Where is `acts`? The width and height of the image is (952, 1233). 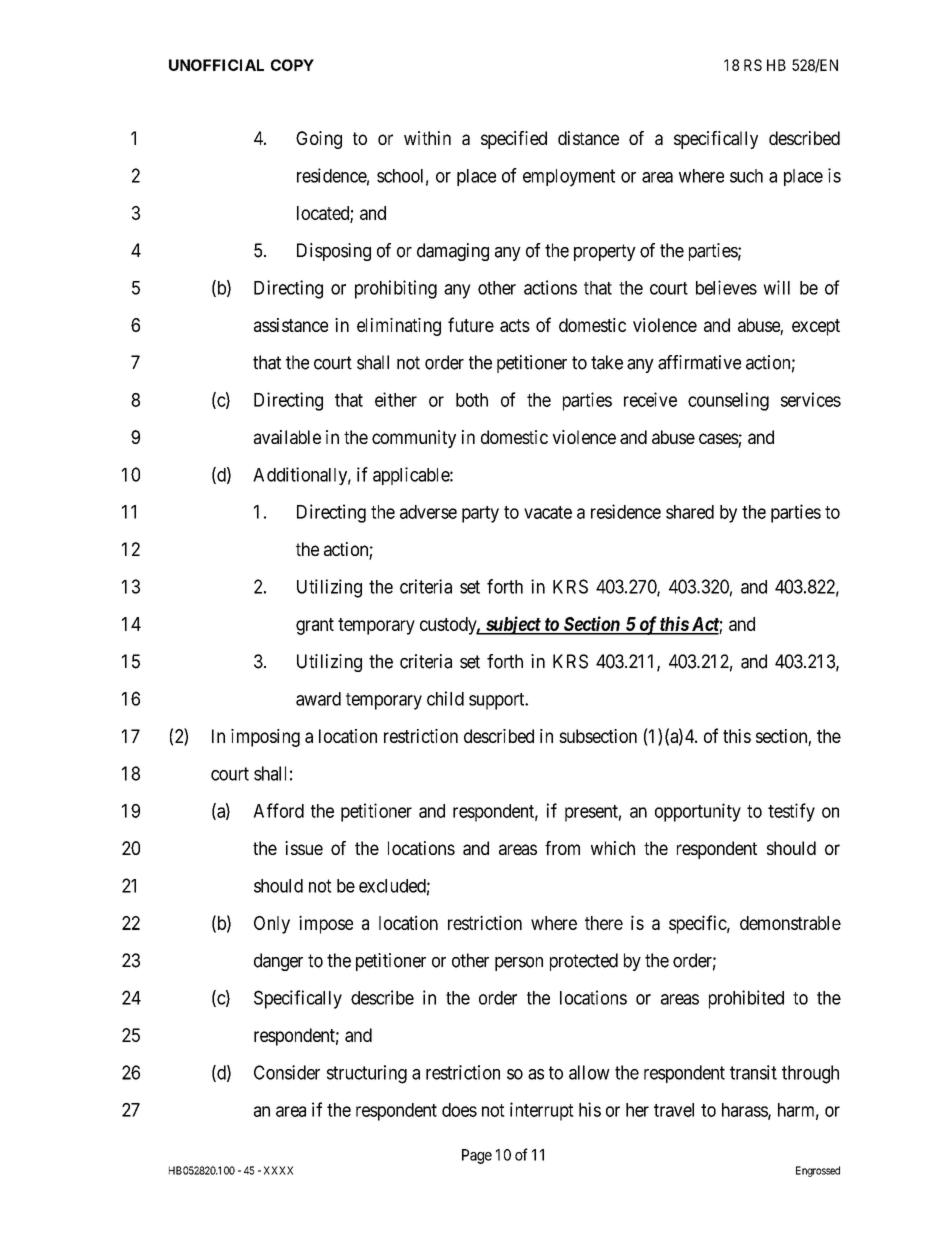 acts is located at coordinates (515, 325).
